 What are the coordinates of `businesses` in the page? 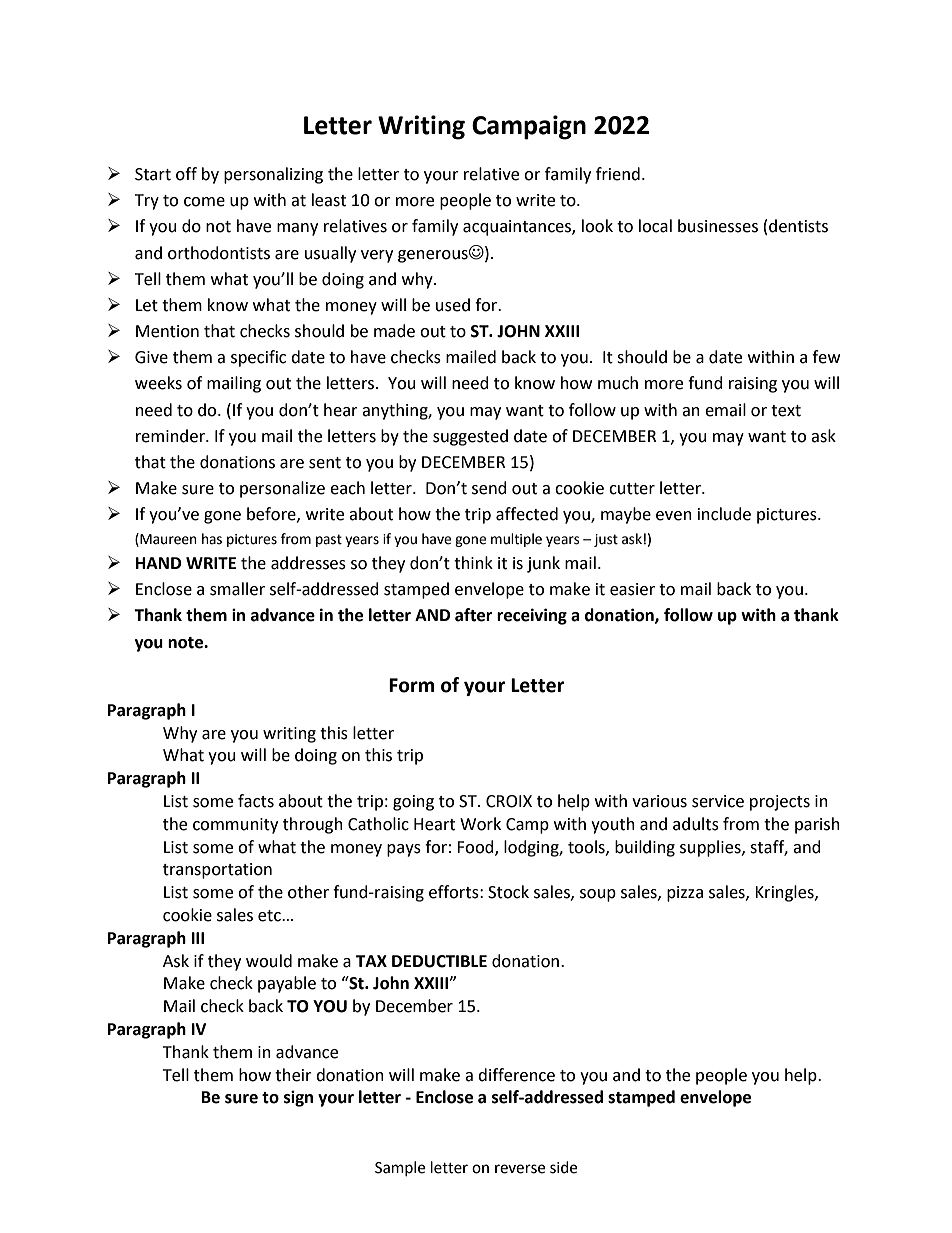 It's located at (718, 226).
